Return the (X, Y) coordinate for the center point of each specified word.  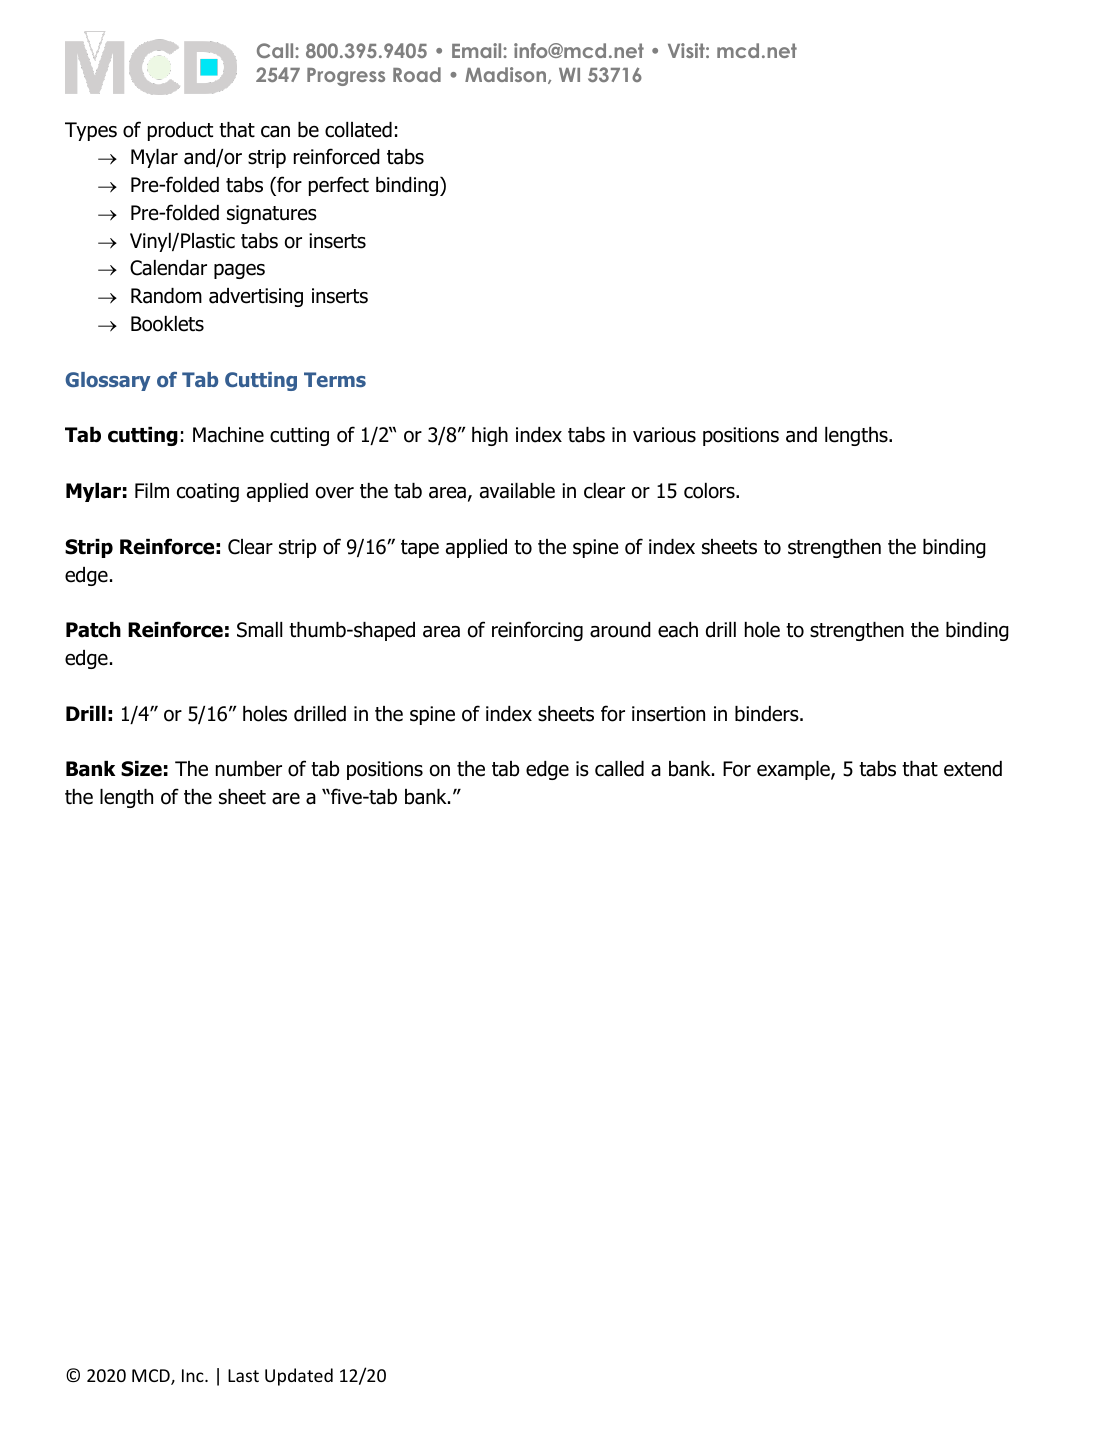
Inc (194, 1375)
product (180, 131)
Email (478, 50)
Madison (507, 75)
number (249, 769)
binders (768, 714)
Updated (299, 1377)
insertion (668, 714)
